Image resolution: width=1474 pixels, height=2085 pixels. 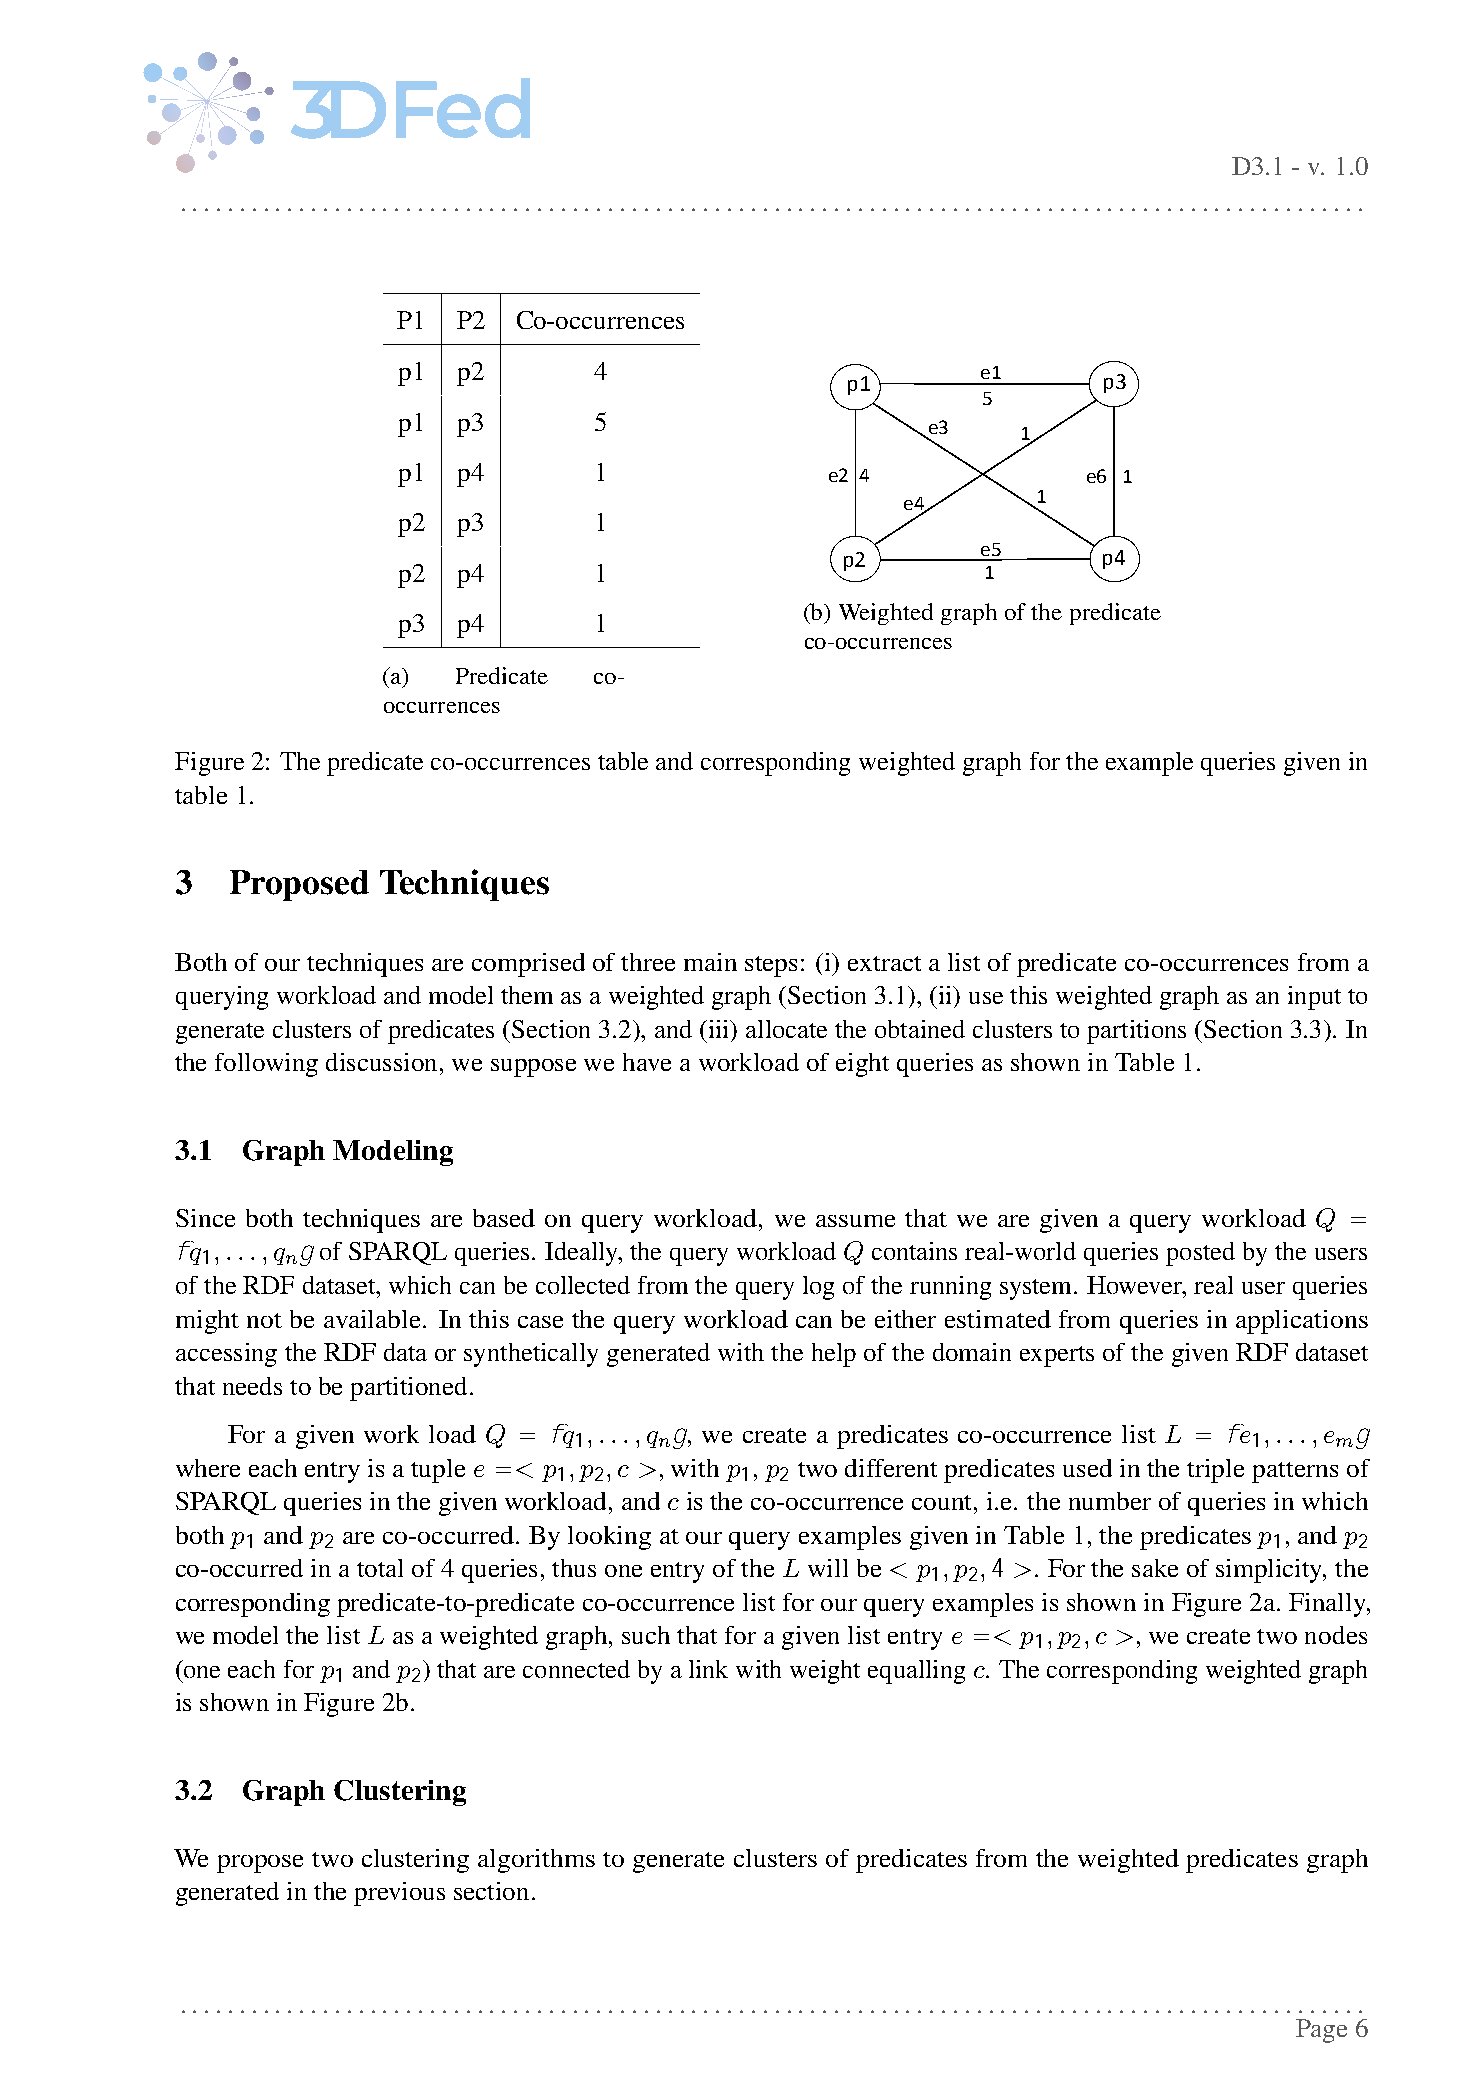 I want to click on total, so click(x=380, y=1568).
